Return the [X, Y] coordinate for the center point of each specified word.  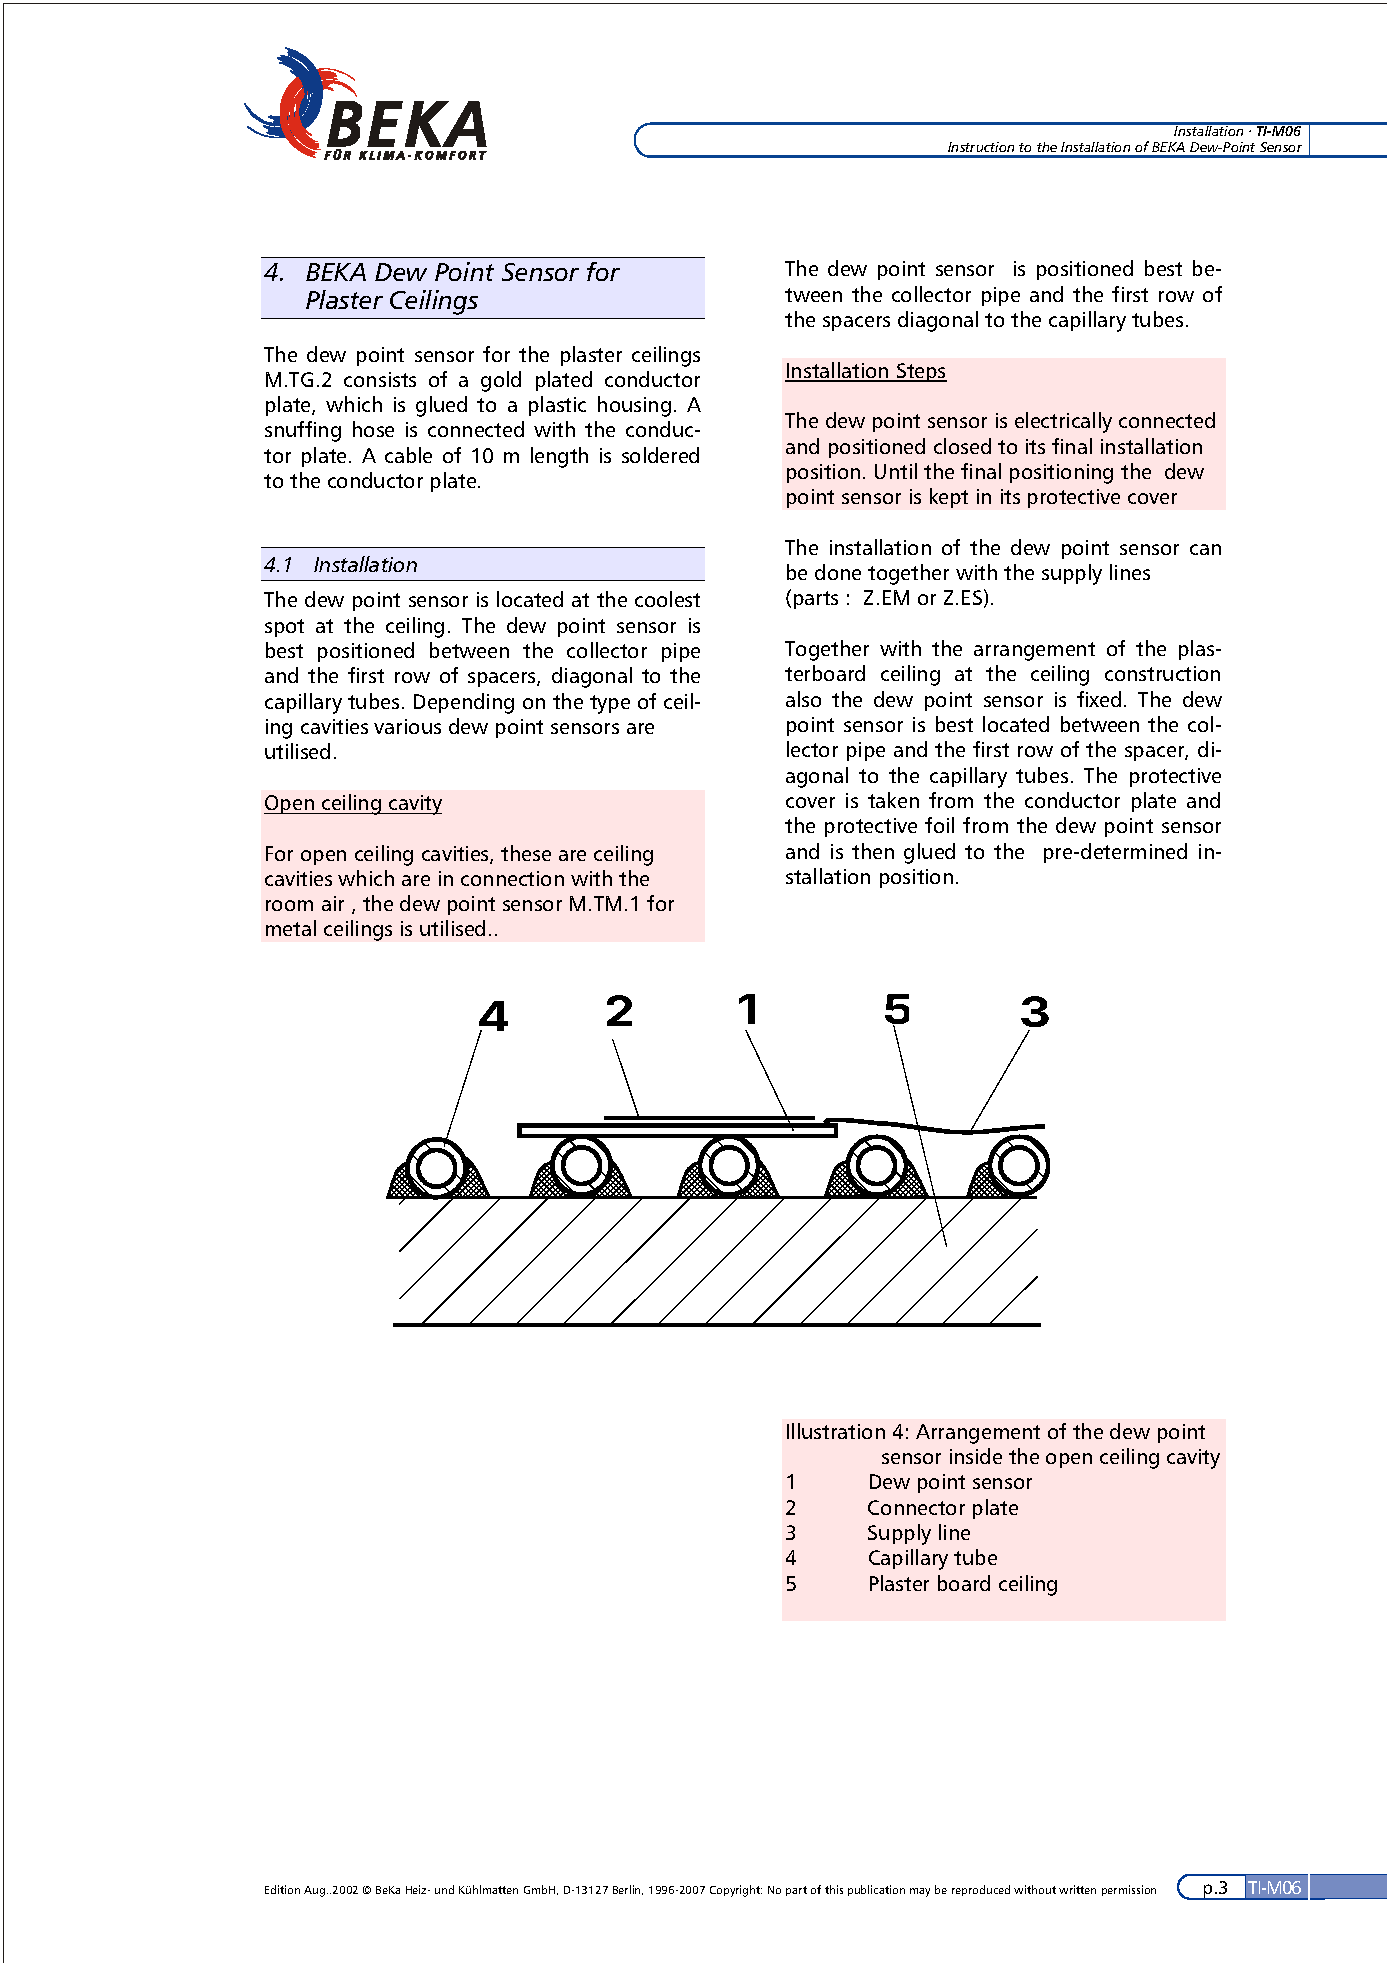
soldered [660, 455]
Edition [282, 1889]
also [803, 699]
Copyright [736, 1891]
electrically [1063, 422]
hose [373, 429]
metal [291, 928]
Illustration [836, 1431]
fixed [1099, 699]
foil [939, 825]
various [407, 726]
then [873, 851]
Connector [916, 1507]
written [1077, 1889]
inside [976, 1456]
